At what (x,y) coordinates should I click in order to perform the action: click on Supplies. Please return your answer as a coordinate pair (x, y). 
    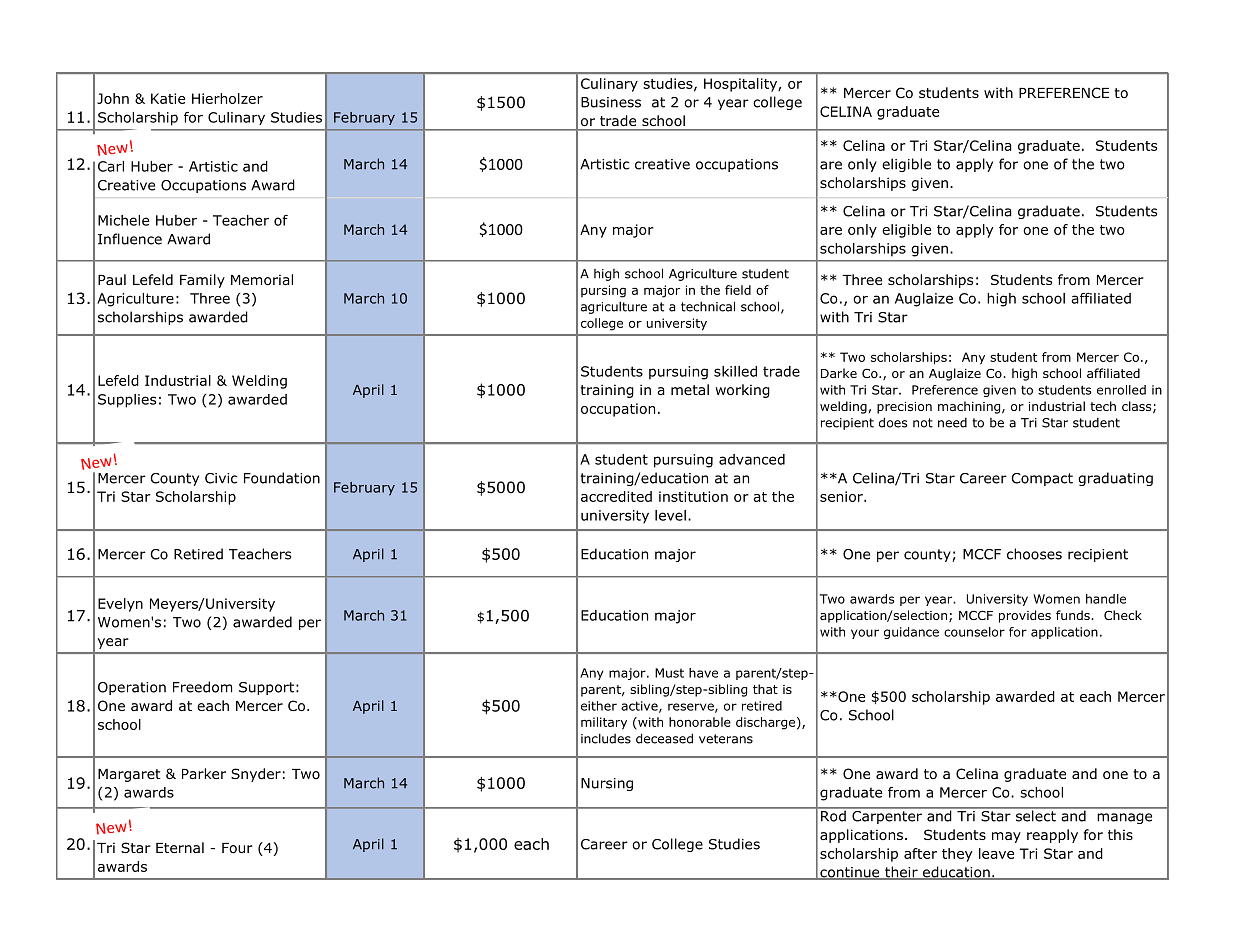
    Looking at the image, I should click on (127, 401).
